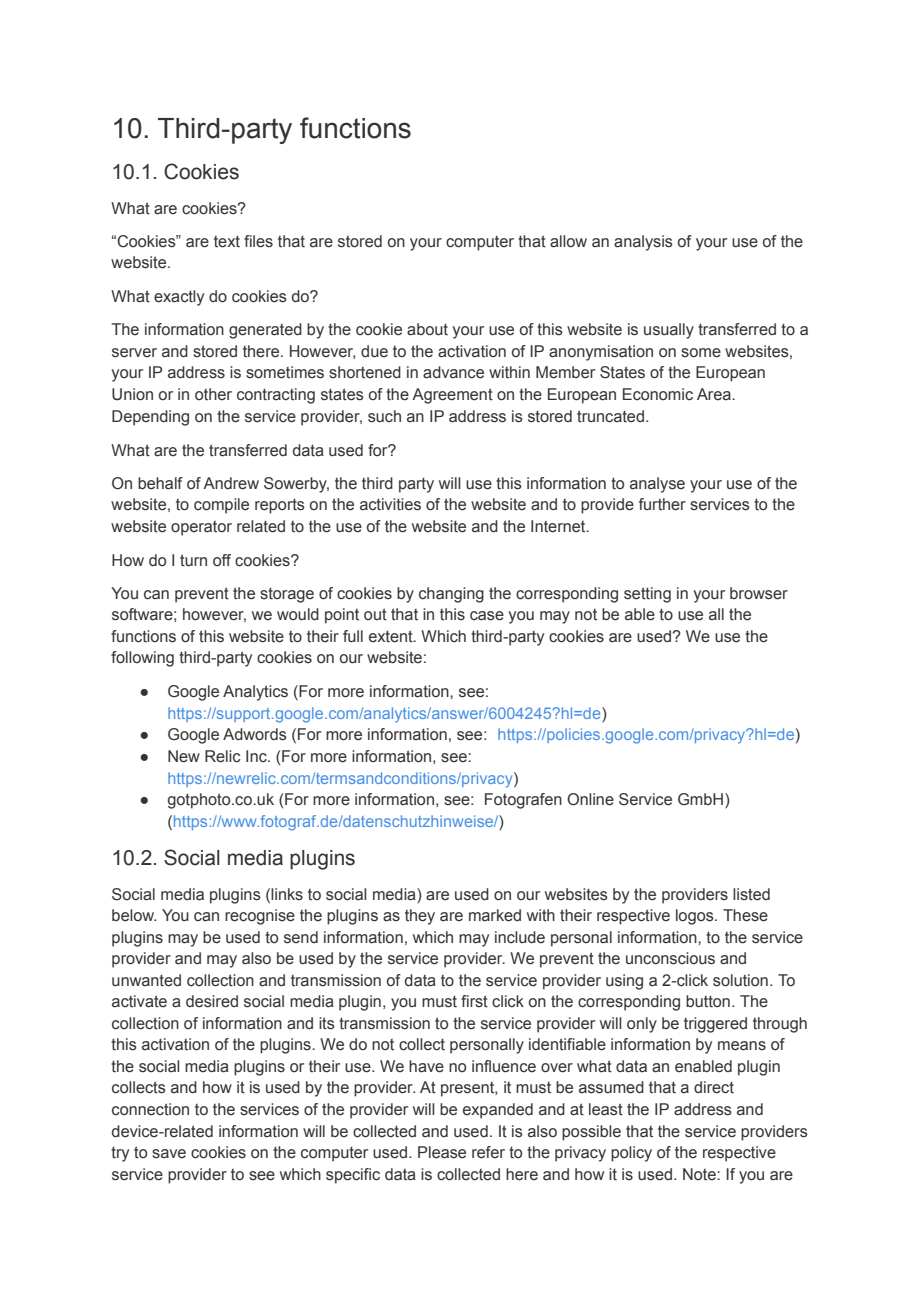 Image resolution: width=924 pixels, height=1307 pixels. Describe the element at coordinates (169, 1154) in the document. I see `save` at that location.
